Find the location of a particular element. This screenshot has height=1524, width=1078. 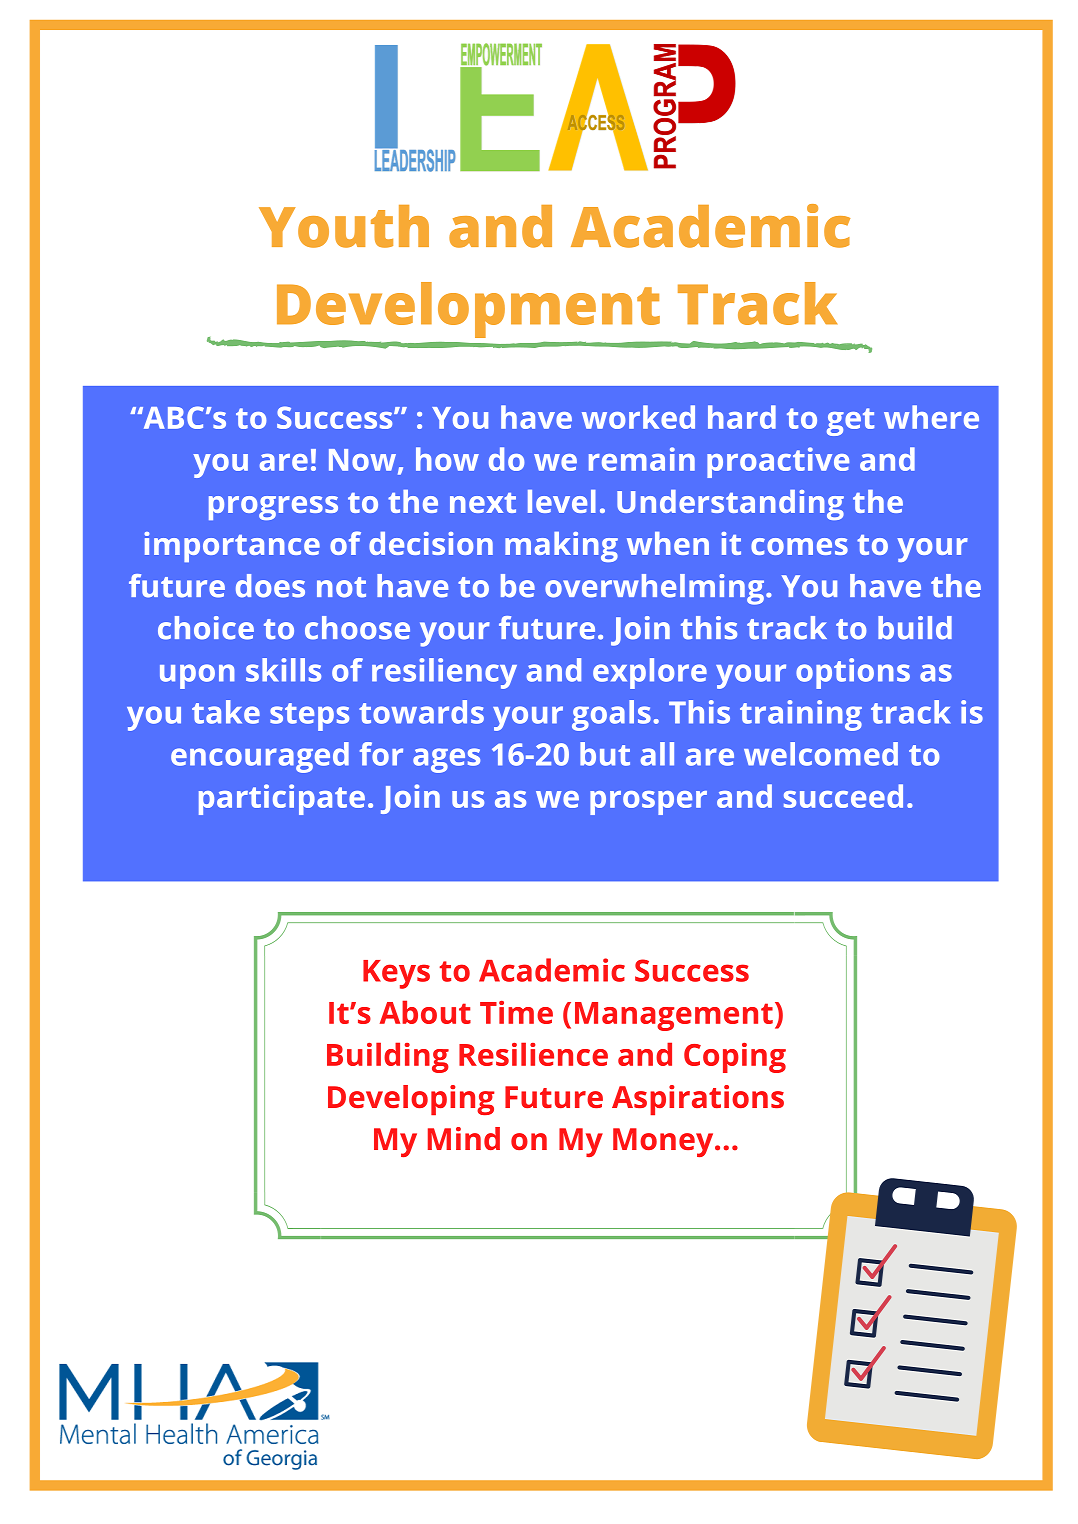

options is located at coordinates (853, 673).
